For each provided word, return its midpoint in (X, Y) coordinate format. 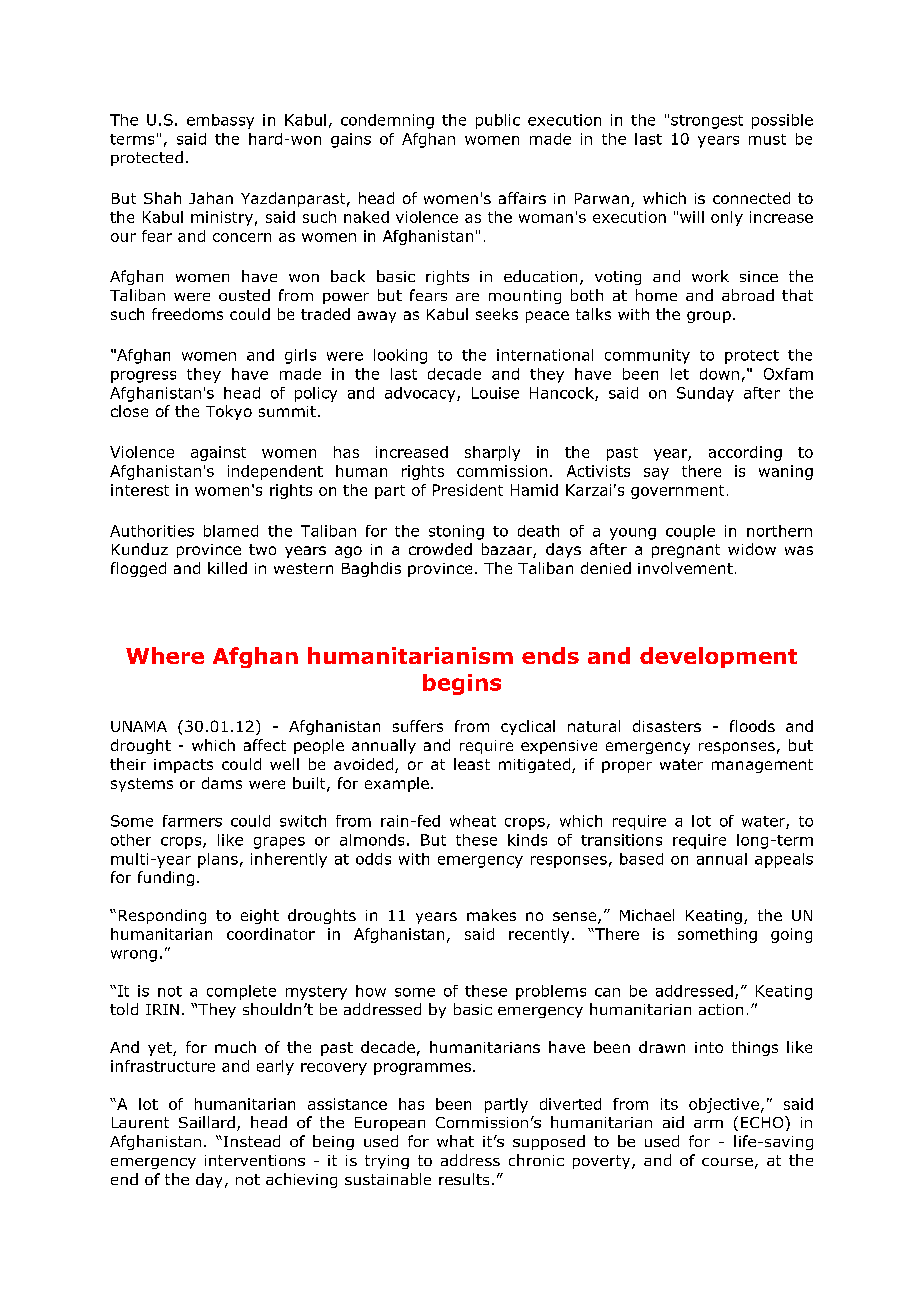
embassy (220, 121)
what (455, 1141)
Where (165, 655)
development (718, 657)
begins (462, 684)
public (498, 121)
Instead (250, 1141)
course (727, 1162)
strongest (707, 122)
